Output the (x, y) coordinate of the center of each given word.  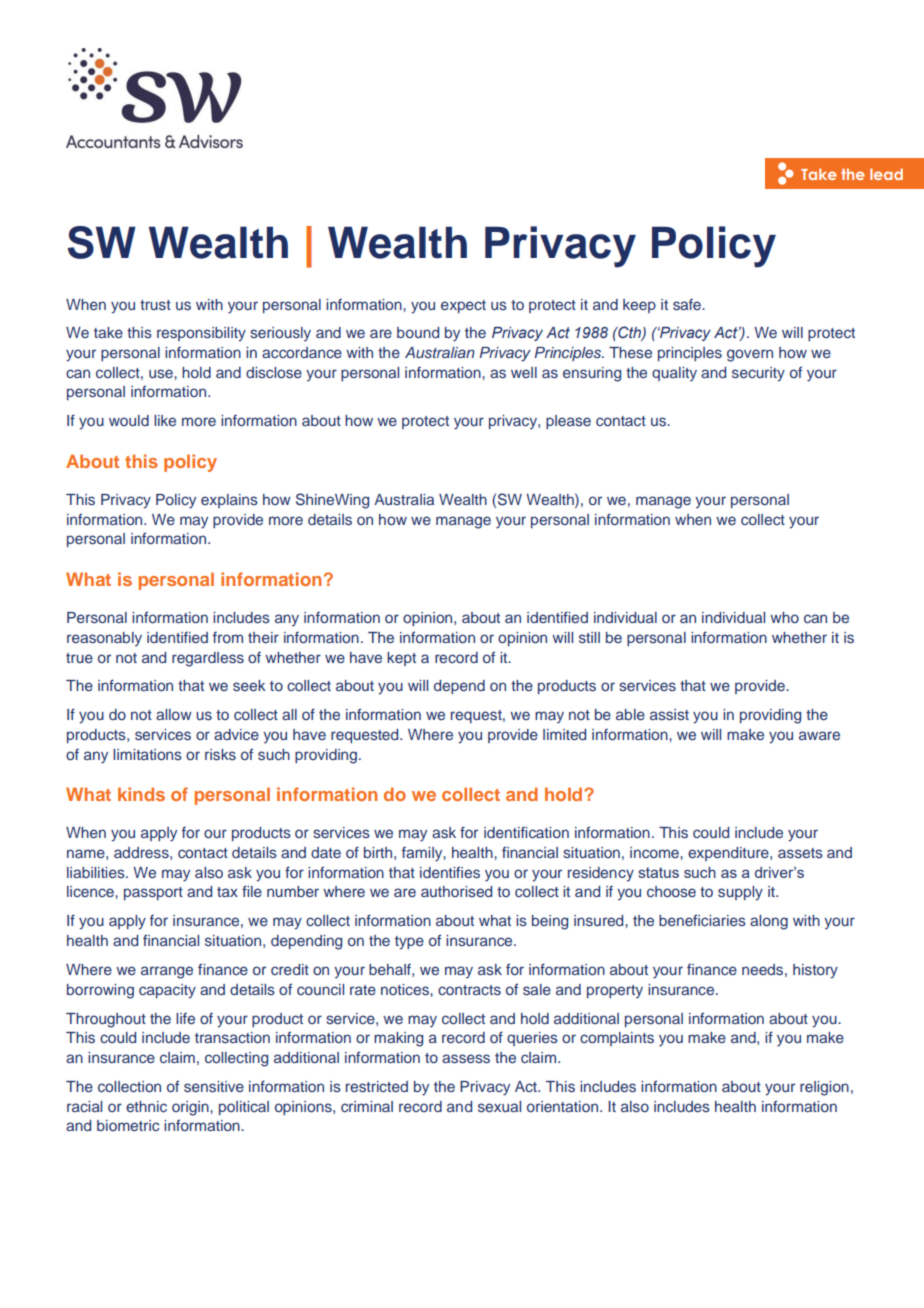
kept (401, 659)
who (784, 617)
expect (463, 306)
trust (155, 305)
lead (886, 174)
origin (191, 1108)
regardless (208, 659)
